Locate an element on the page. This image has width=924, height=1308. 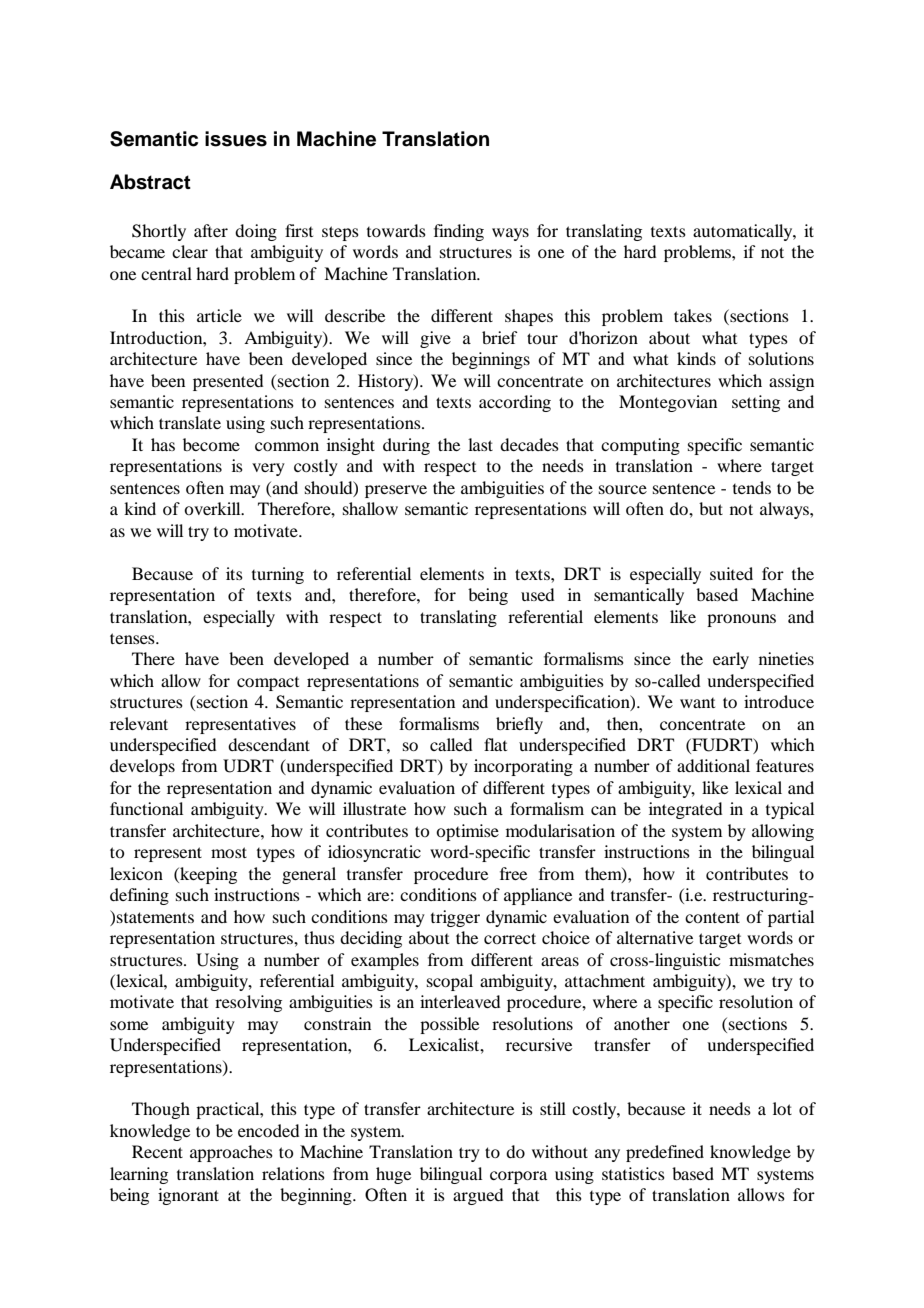
issues is located at coordinates (236, 139).
